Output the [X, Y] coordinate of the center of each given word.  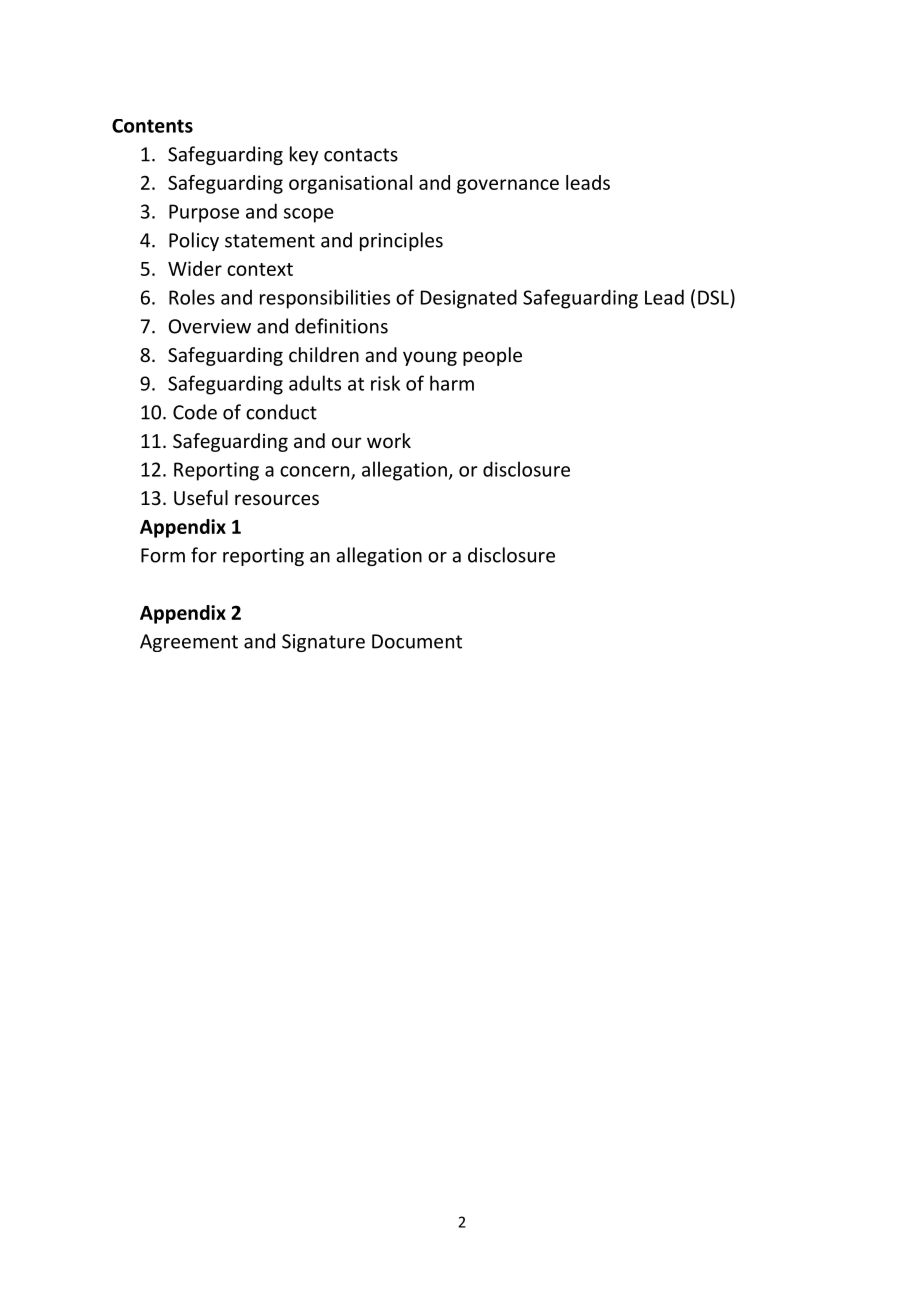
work [389, 440]
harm [452, 383]
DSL [714, 297]
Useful [201, 497]
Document [417, 641]
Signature [323, 643]
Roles [192, 297]
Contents [152, 126]
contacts [361, 155]
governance [508, 186]
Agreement [189, 643]
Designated [469, 299]
